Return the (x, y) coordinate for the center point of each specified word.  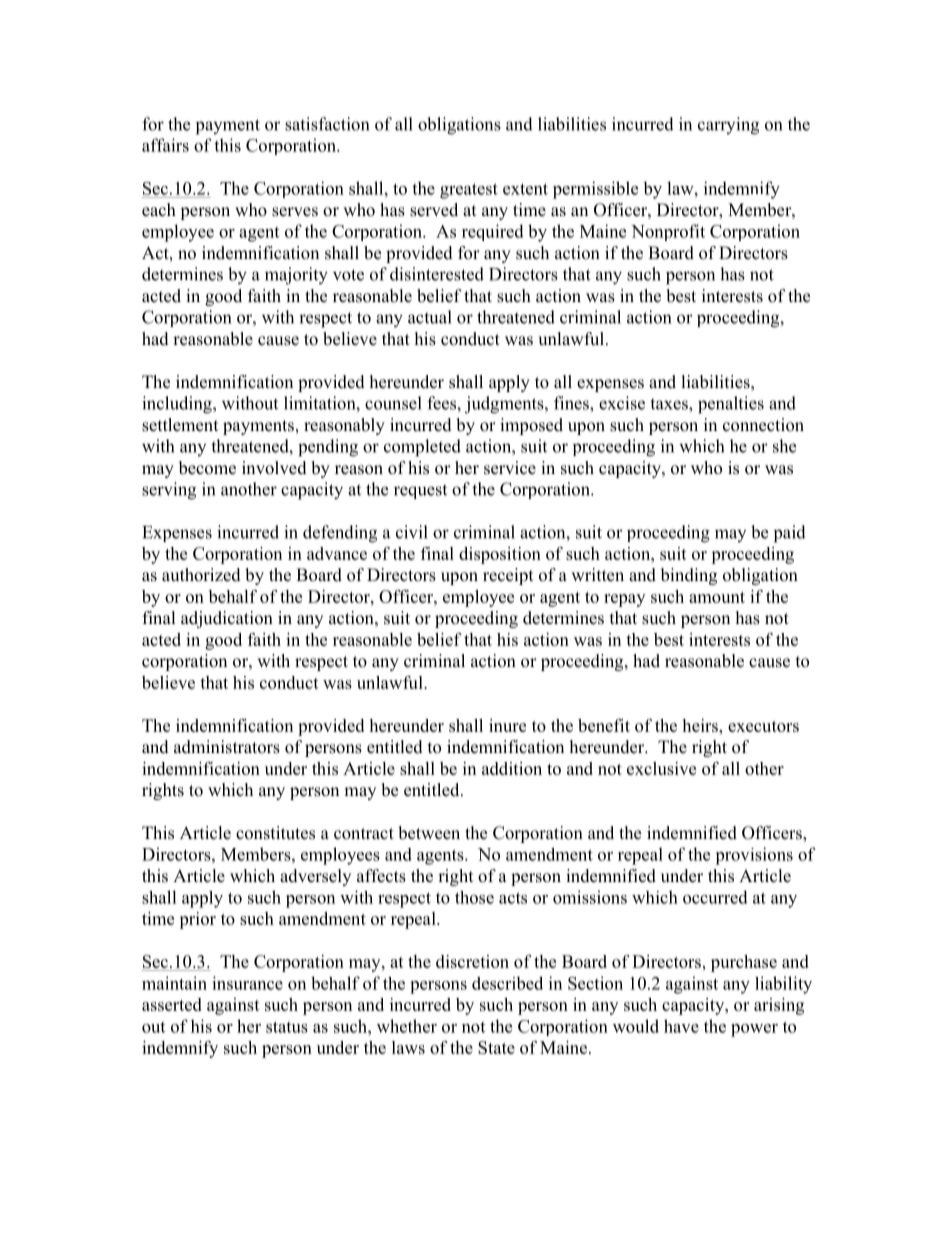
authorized (201, 575)
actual (430, 317)
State (496, 1047)
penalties (731, 405)
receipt (508, 576)
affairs (165, 145)
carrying (728, 126)
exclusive (661, 768)
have (681, 1026)
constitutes (275, 833)
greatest (469, 191)
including (178, 405)
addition (512, 768)
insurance (247, 983)
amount (717, 597)
